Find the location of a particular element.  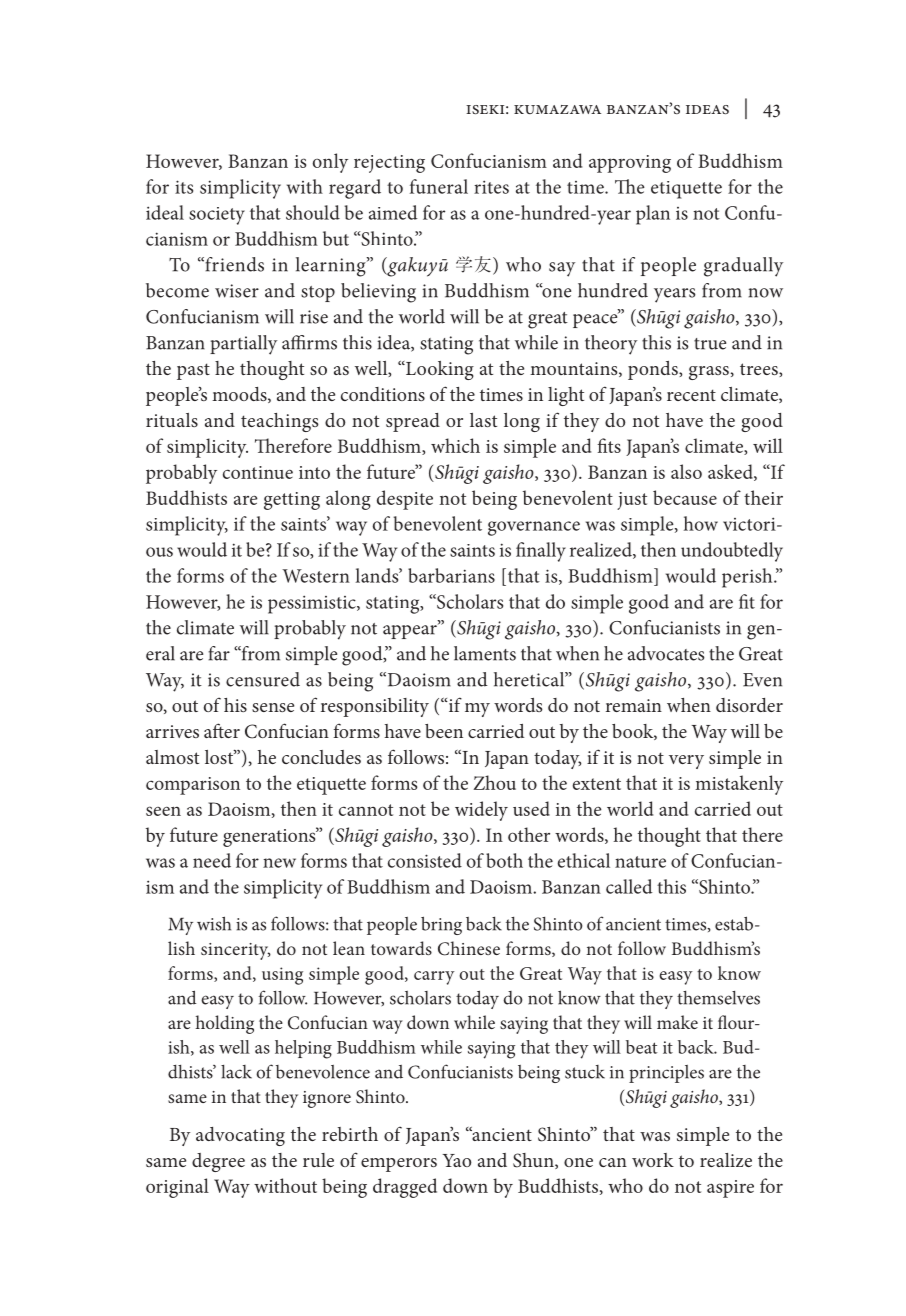

Yao is located at coordinates (456, 1160).
